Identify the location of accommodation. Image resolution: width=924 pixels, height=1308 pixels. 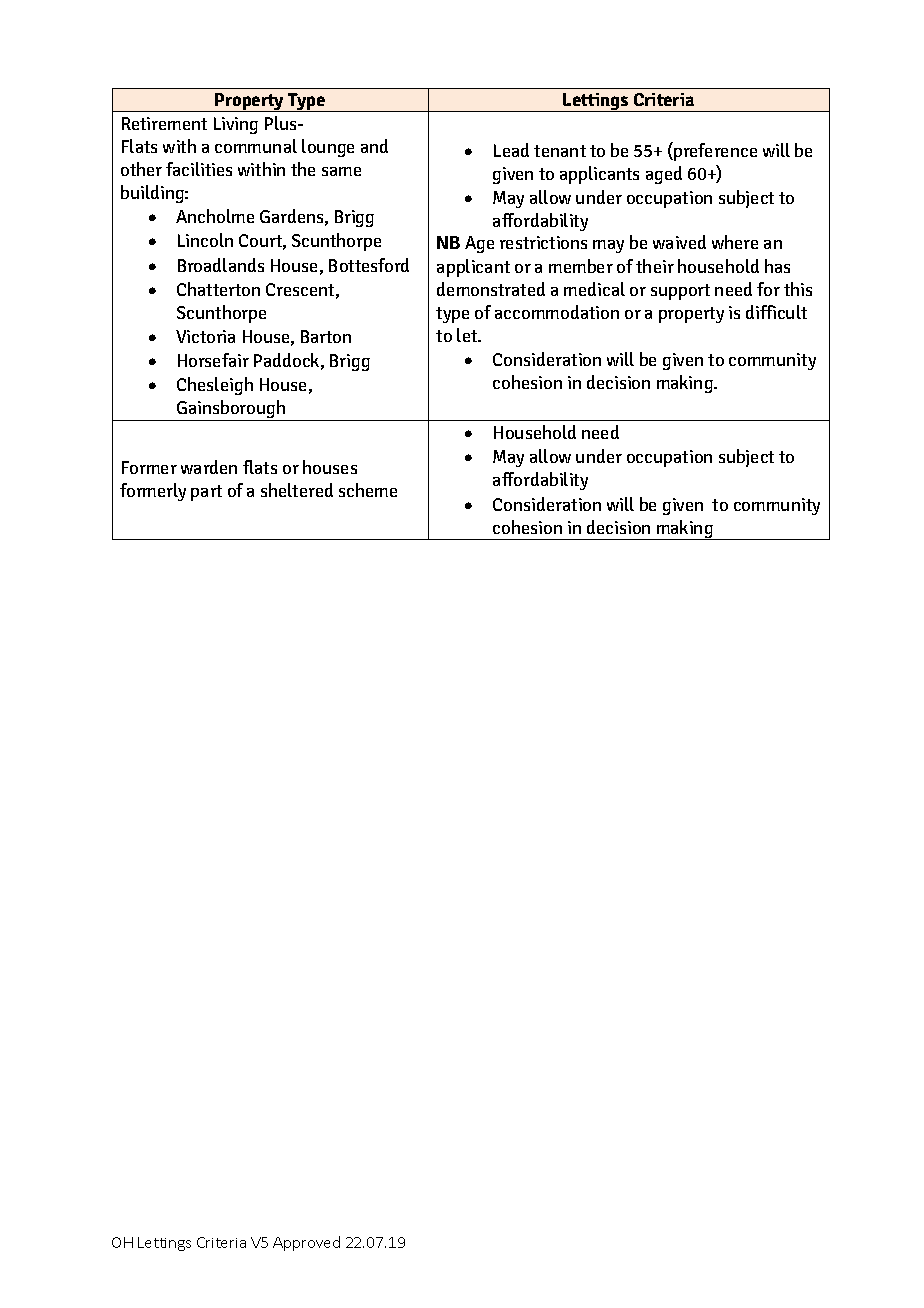
(557, 312).
